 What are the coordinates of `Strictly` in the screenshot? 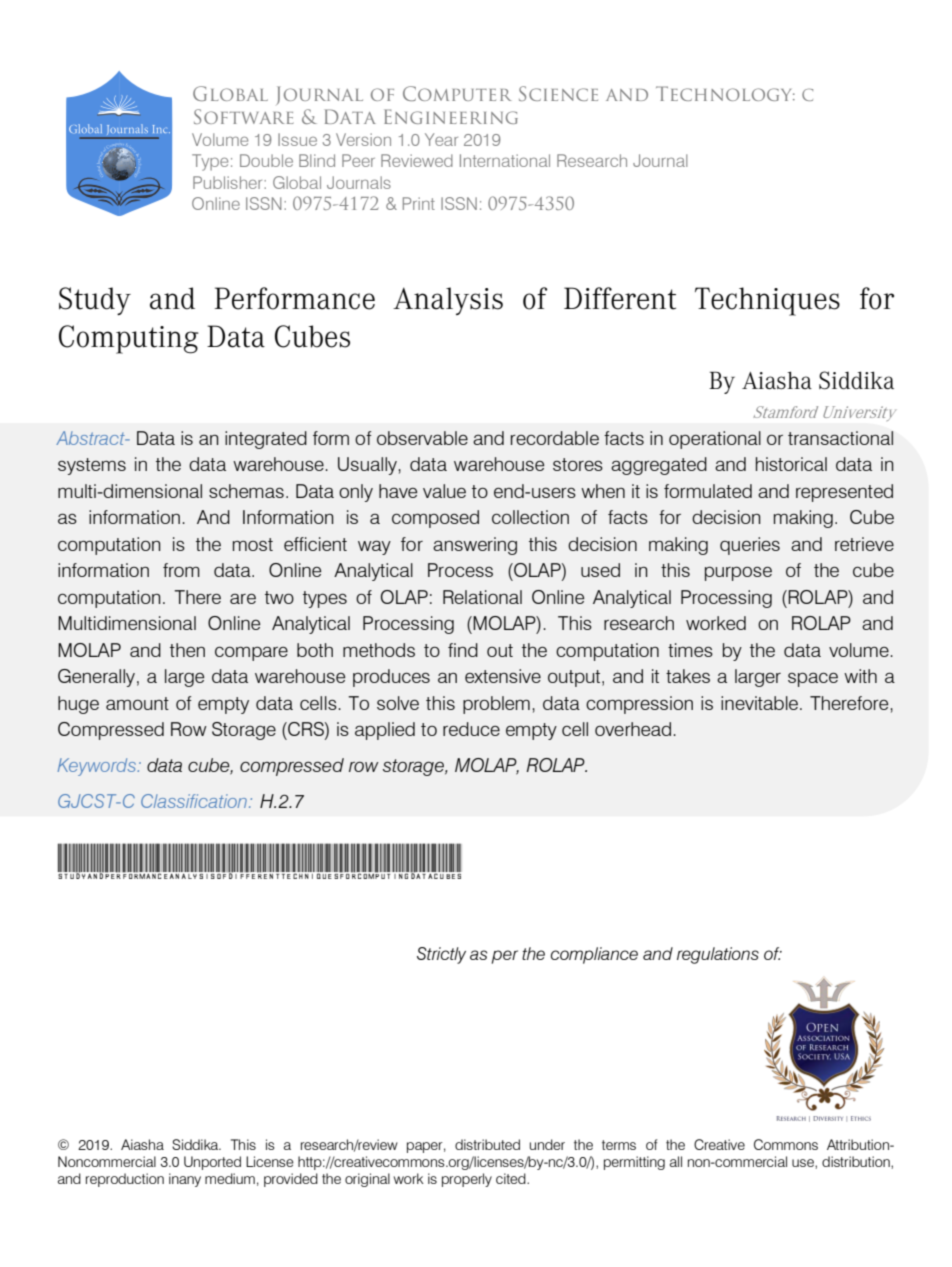 It's located at (441, 955).
